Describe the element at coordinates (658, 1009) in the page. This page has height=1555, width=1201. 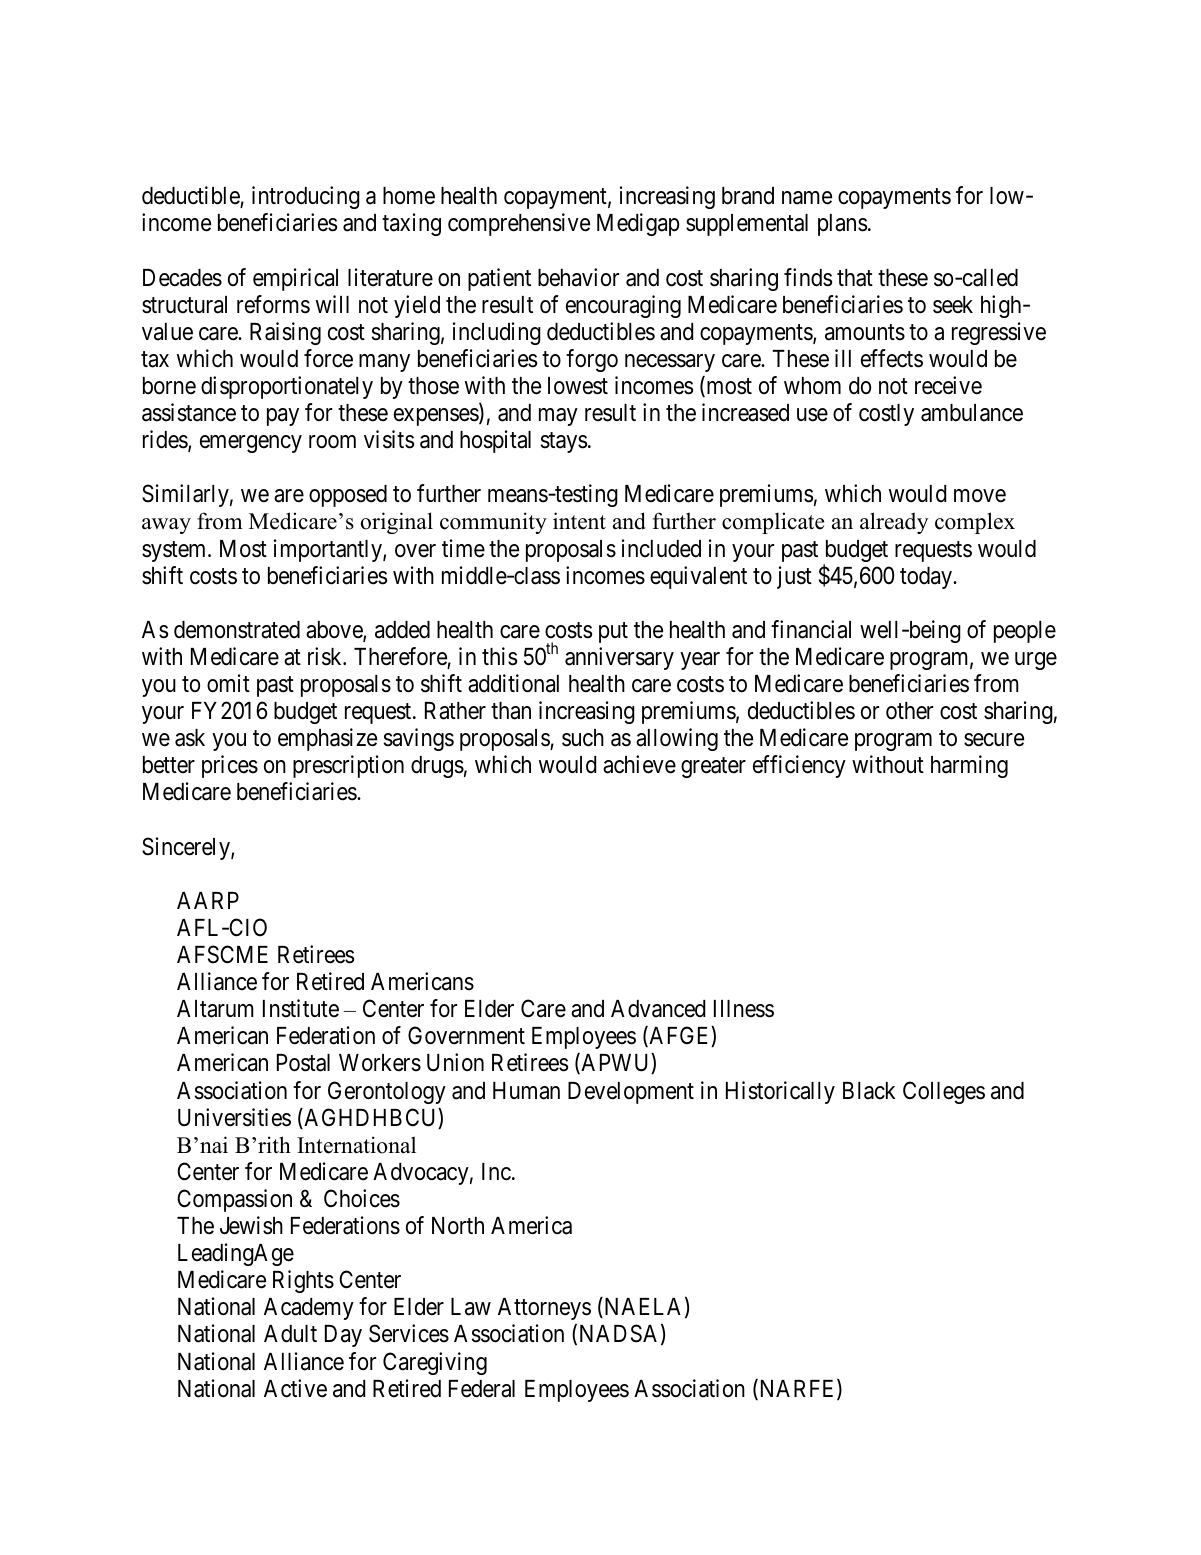
I see `Advanced` at that location.
